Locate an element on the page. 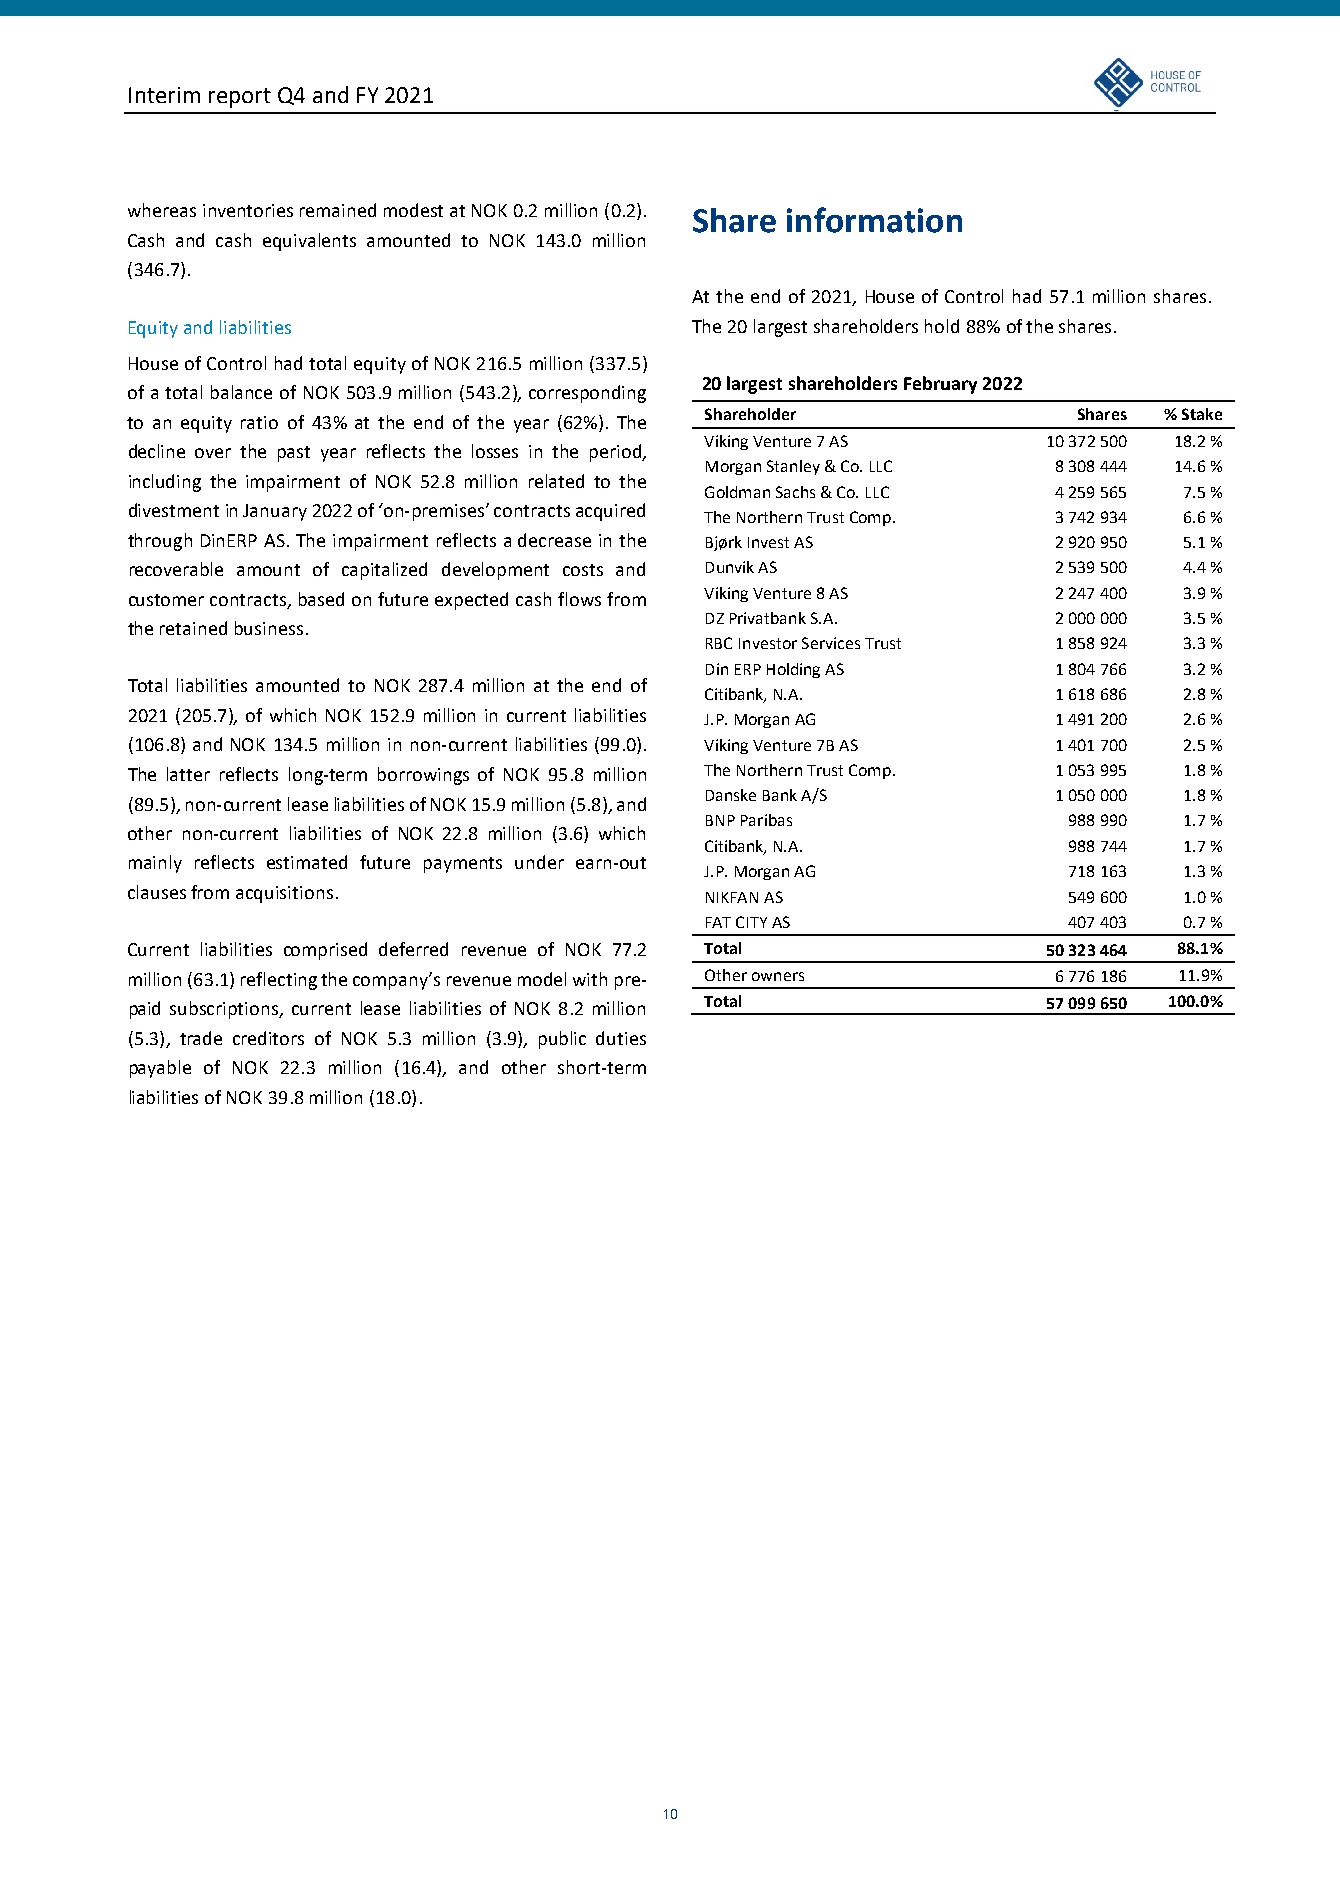 The width and height of the page is (1340, 1895). costs is located at coordinates (583, 570).
